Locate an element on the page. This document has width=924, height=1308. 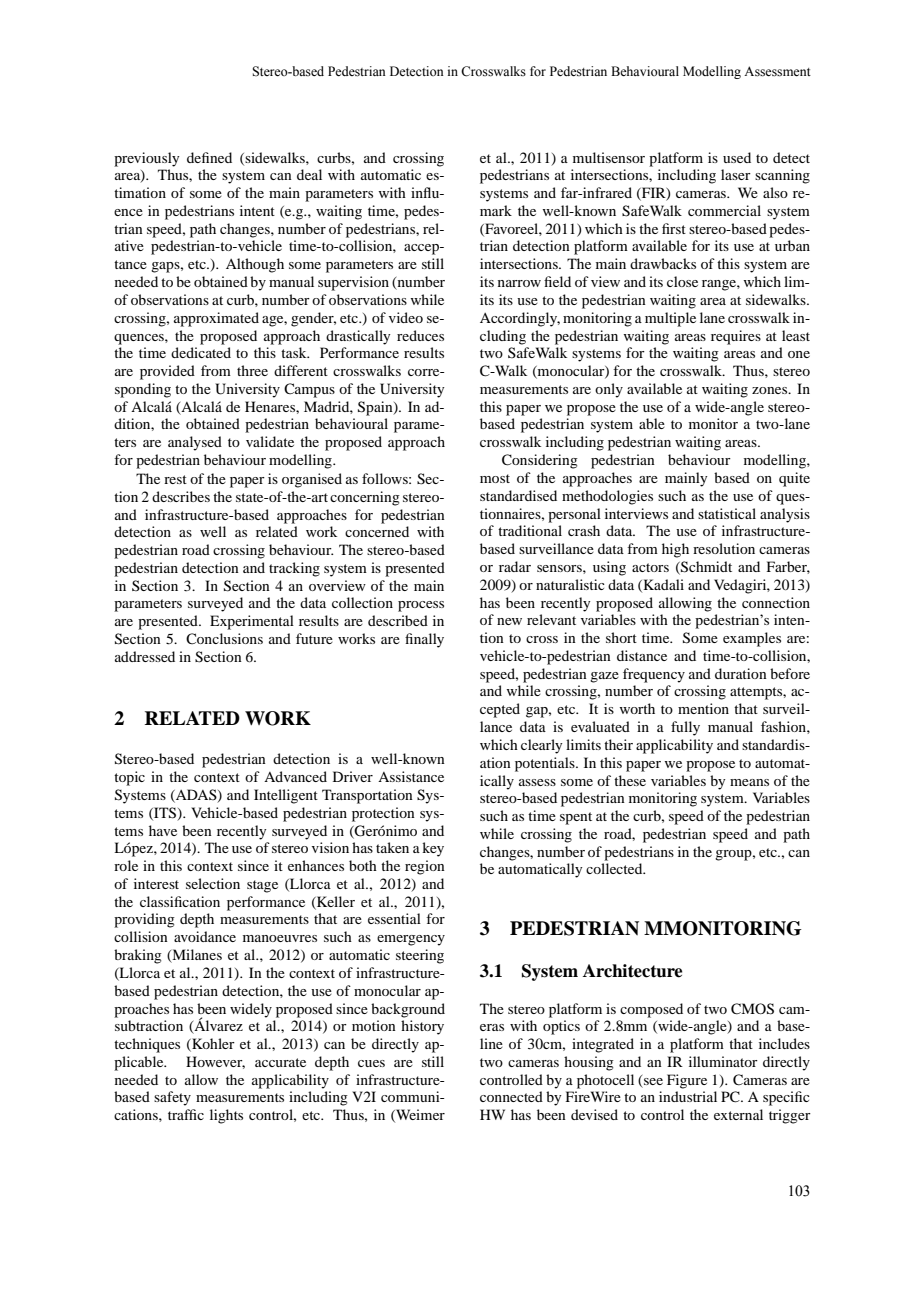
laser is located at coordinates (736, 174).
